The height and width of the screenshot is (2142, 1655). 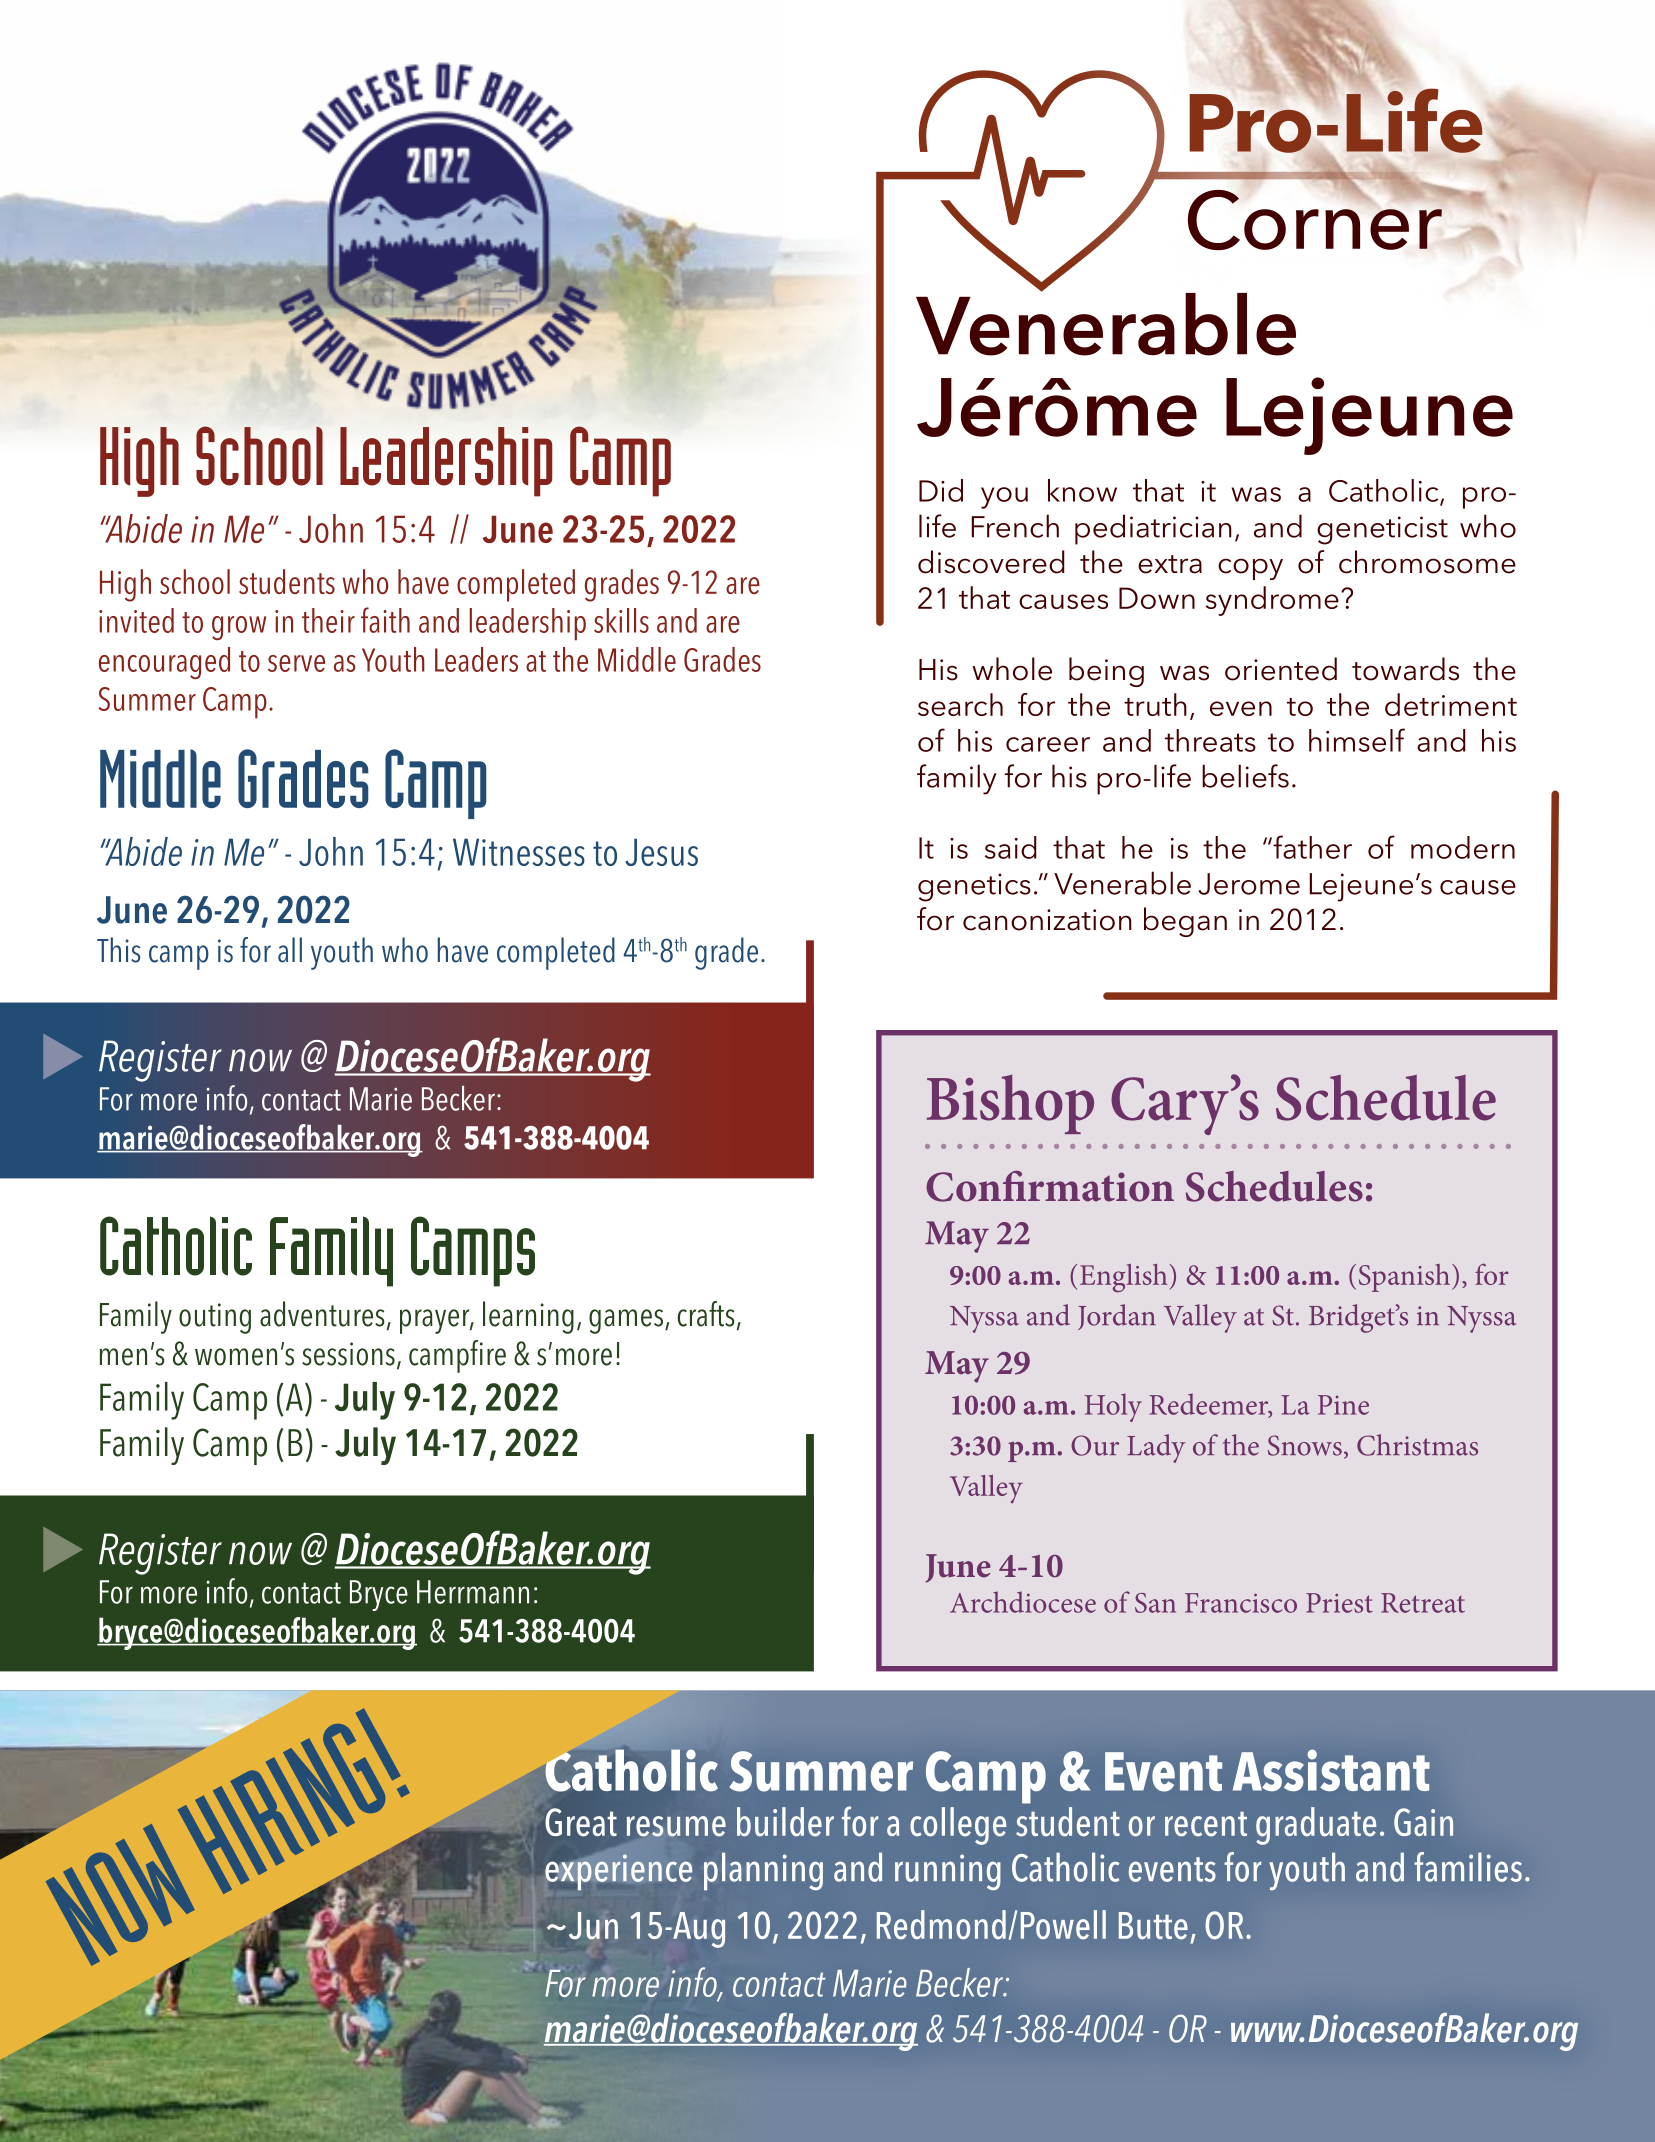 I want to click on Jesus, so click(x=661, y=852).
